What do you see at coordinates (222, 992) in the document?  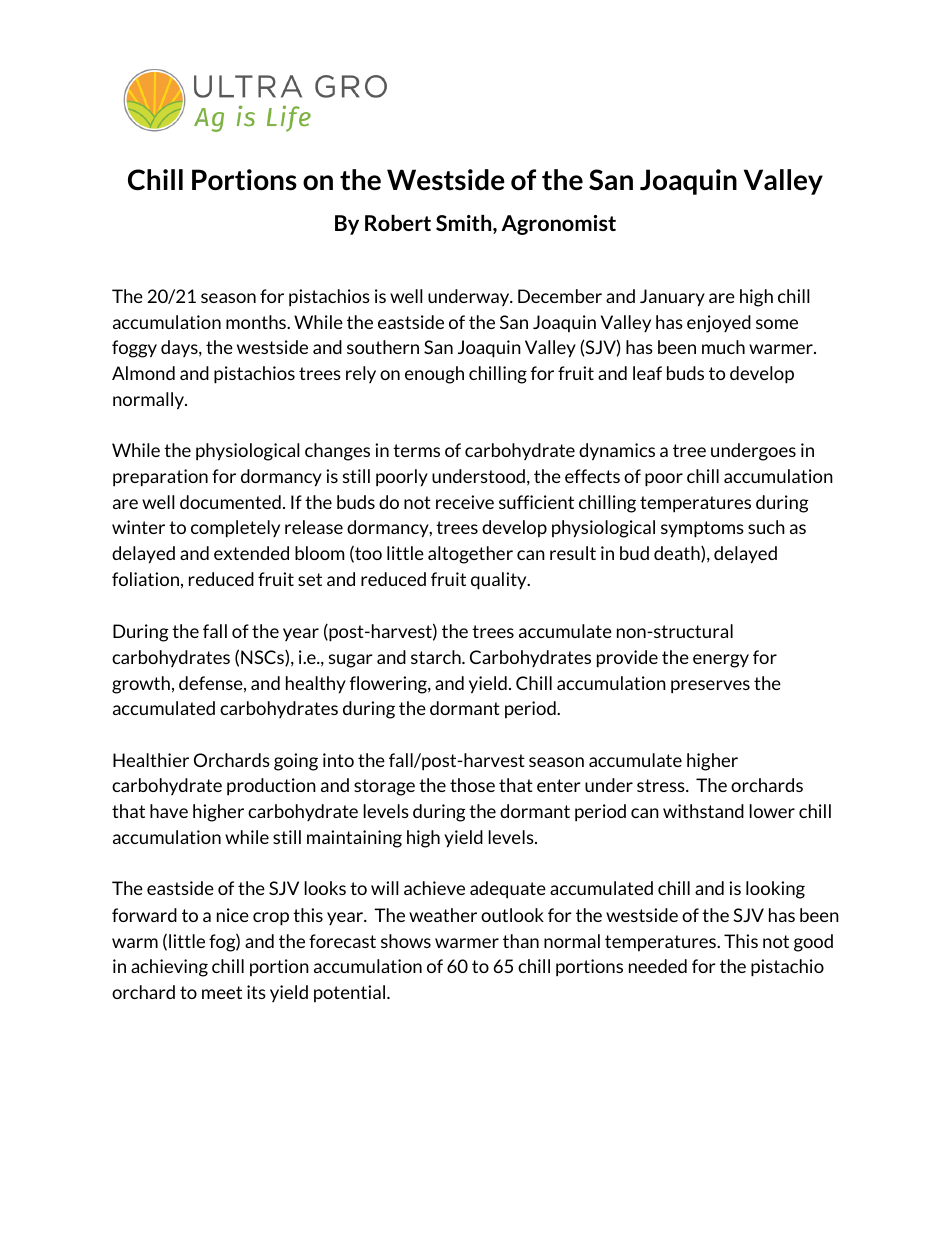 I see `meet` at bounding box center [222, 992].
